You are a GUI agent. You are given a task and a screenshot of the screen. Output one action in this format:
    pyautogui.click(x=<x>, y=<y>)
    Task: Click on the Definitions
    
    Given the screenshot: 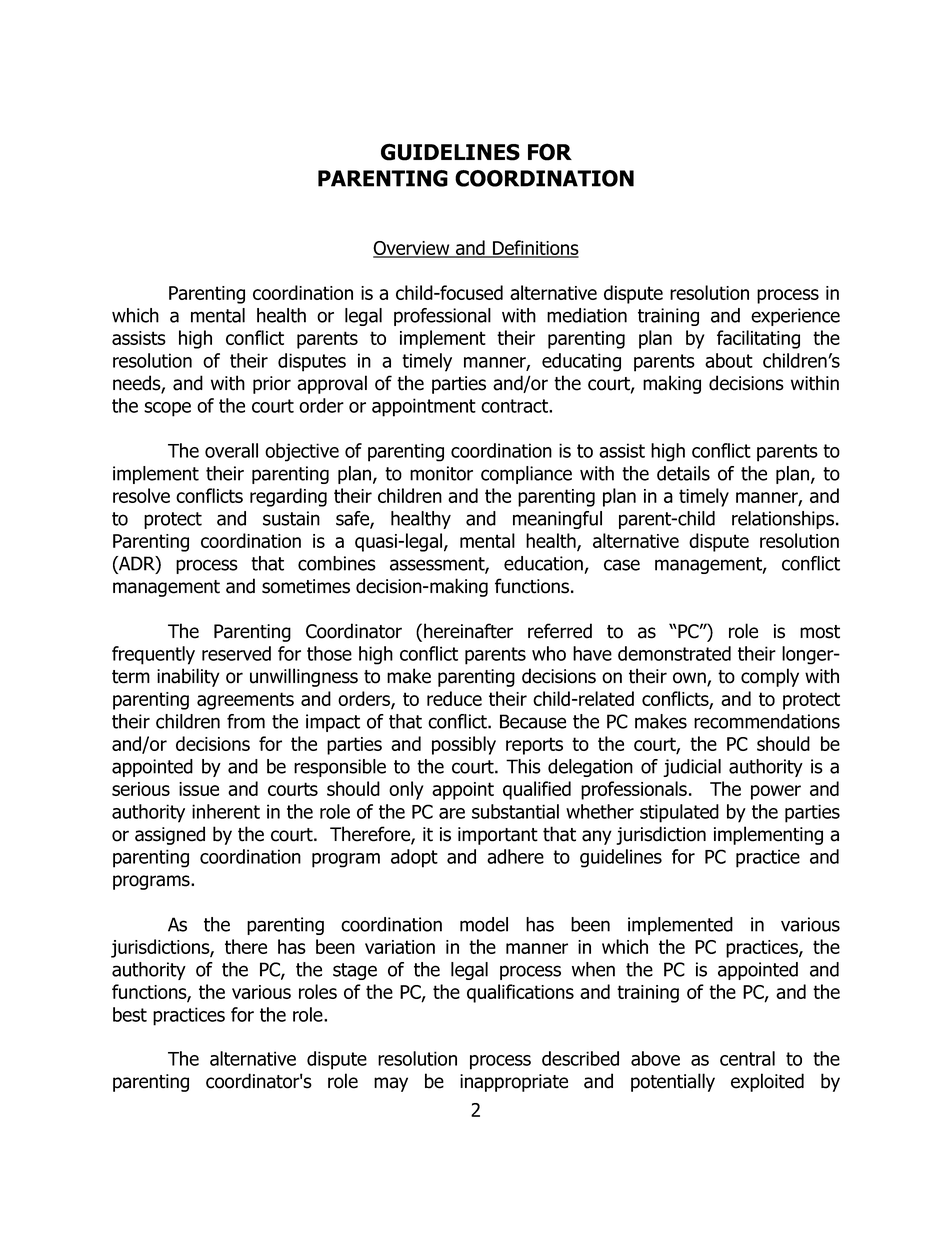 What is the action you would take?
    pyautogui.click(x=535, y=249)
